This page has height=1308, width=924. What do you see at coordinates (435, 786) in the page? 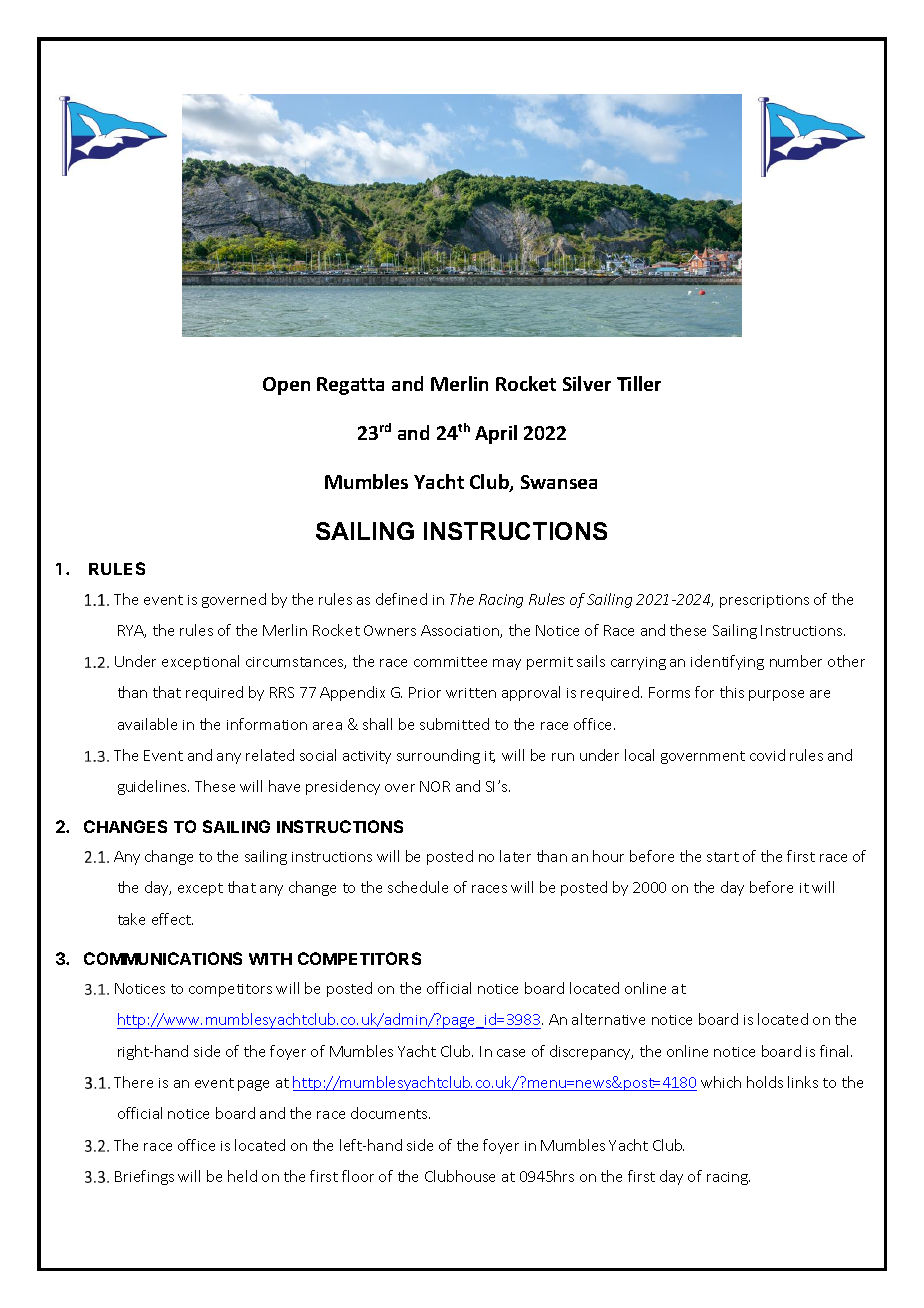
I see `NOR` at bounding box center [435, 786].
